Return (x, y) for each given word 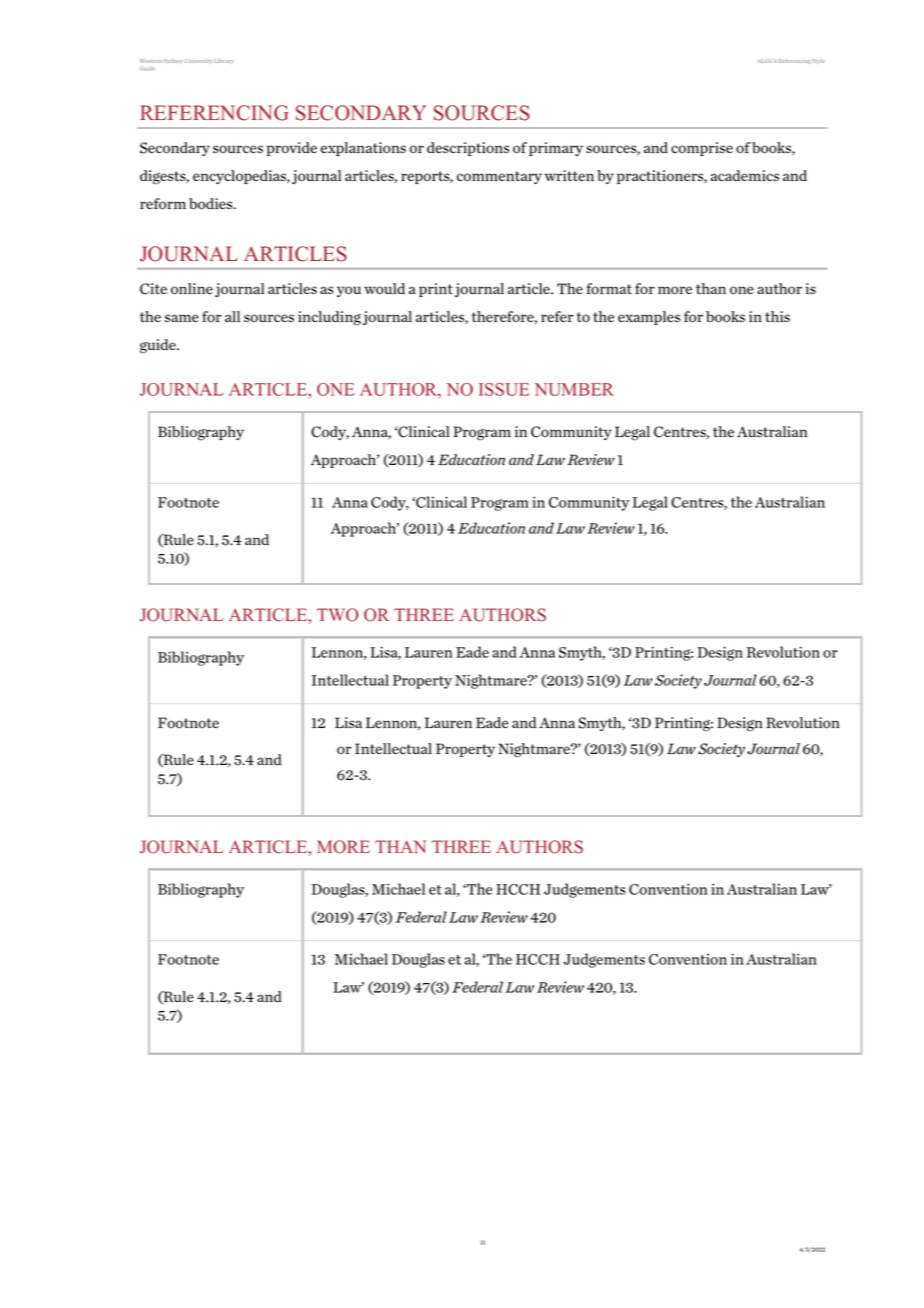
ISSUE (504, 389)
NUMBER (574, 389)
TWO (337, 615)
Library (224, 61)
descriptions (468, 149)
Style (818, 61)
